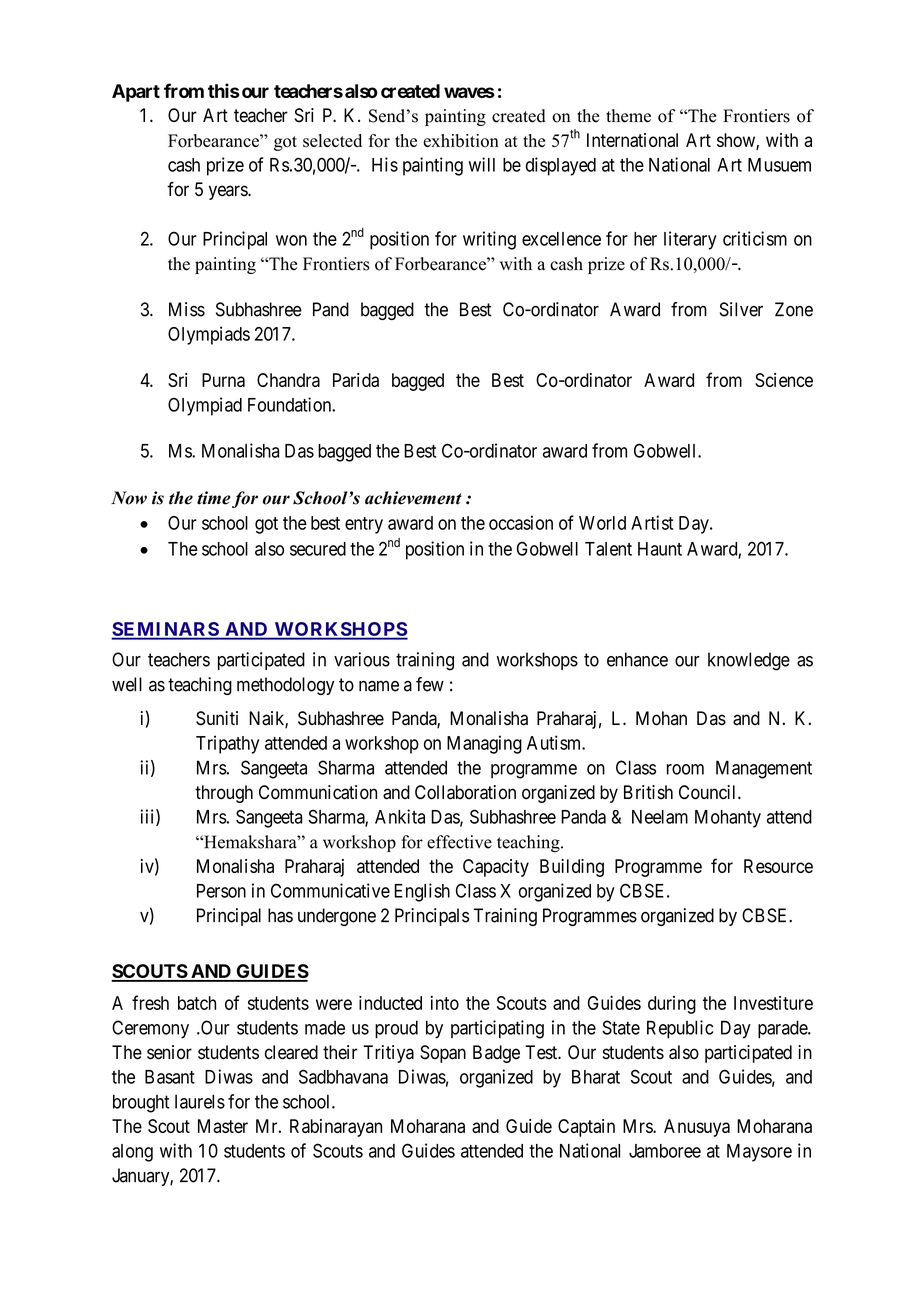  Describe the element at coordinates (461, 141) in the image. I see `exhibition` at that location.
